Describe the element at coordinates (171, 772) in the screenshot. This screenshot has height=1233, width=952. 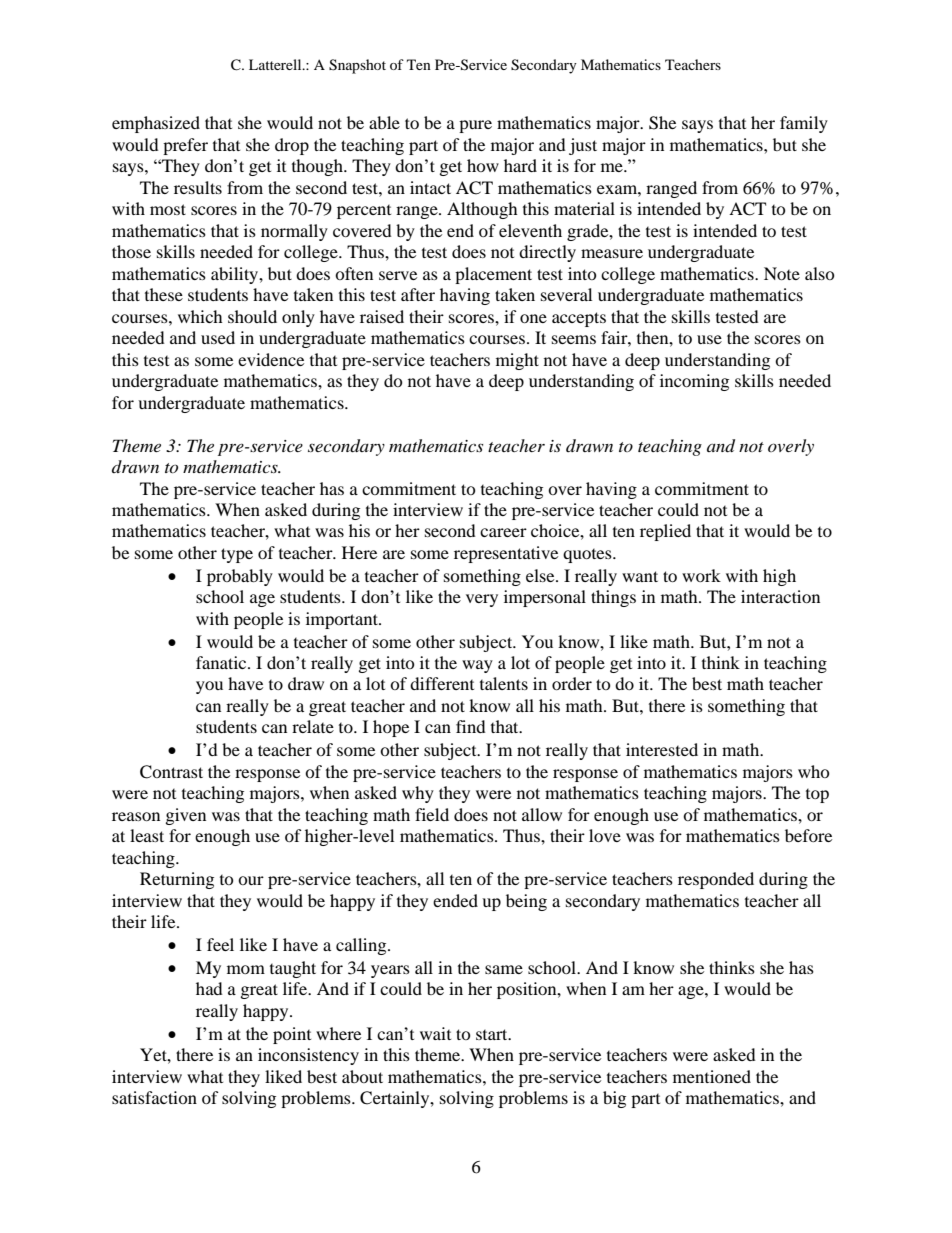
I see `Contrast` at that location.
